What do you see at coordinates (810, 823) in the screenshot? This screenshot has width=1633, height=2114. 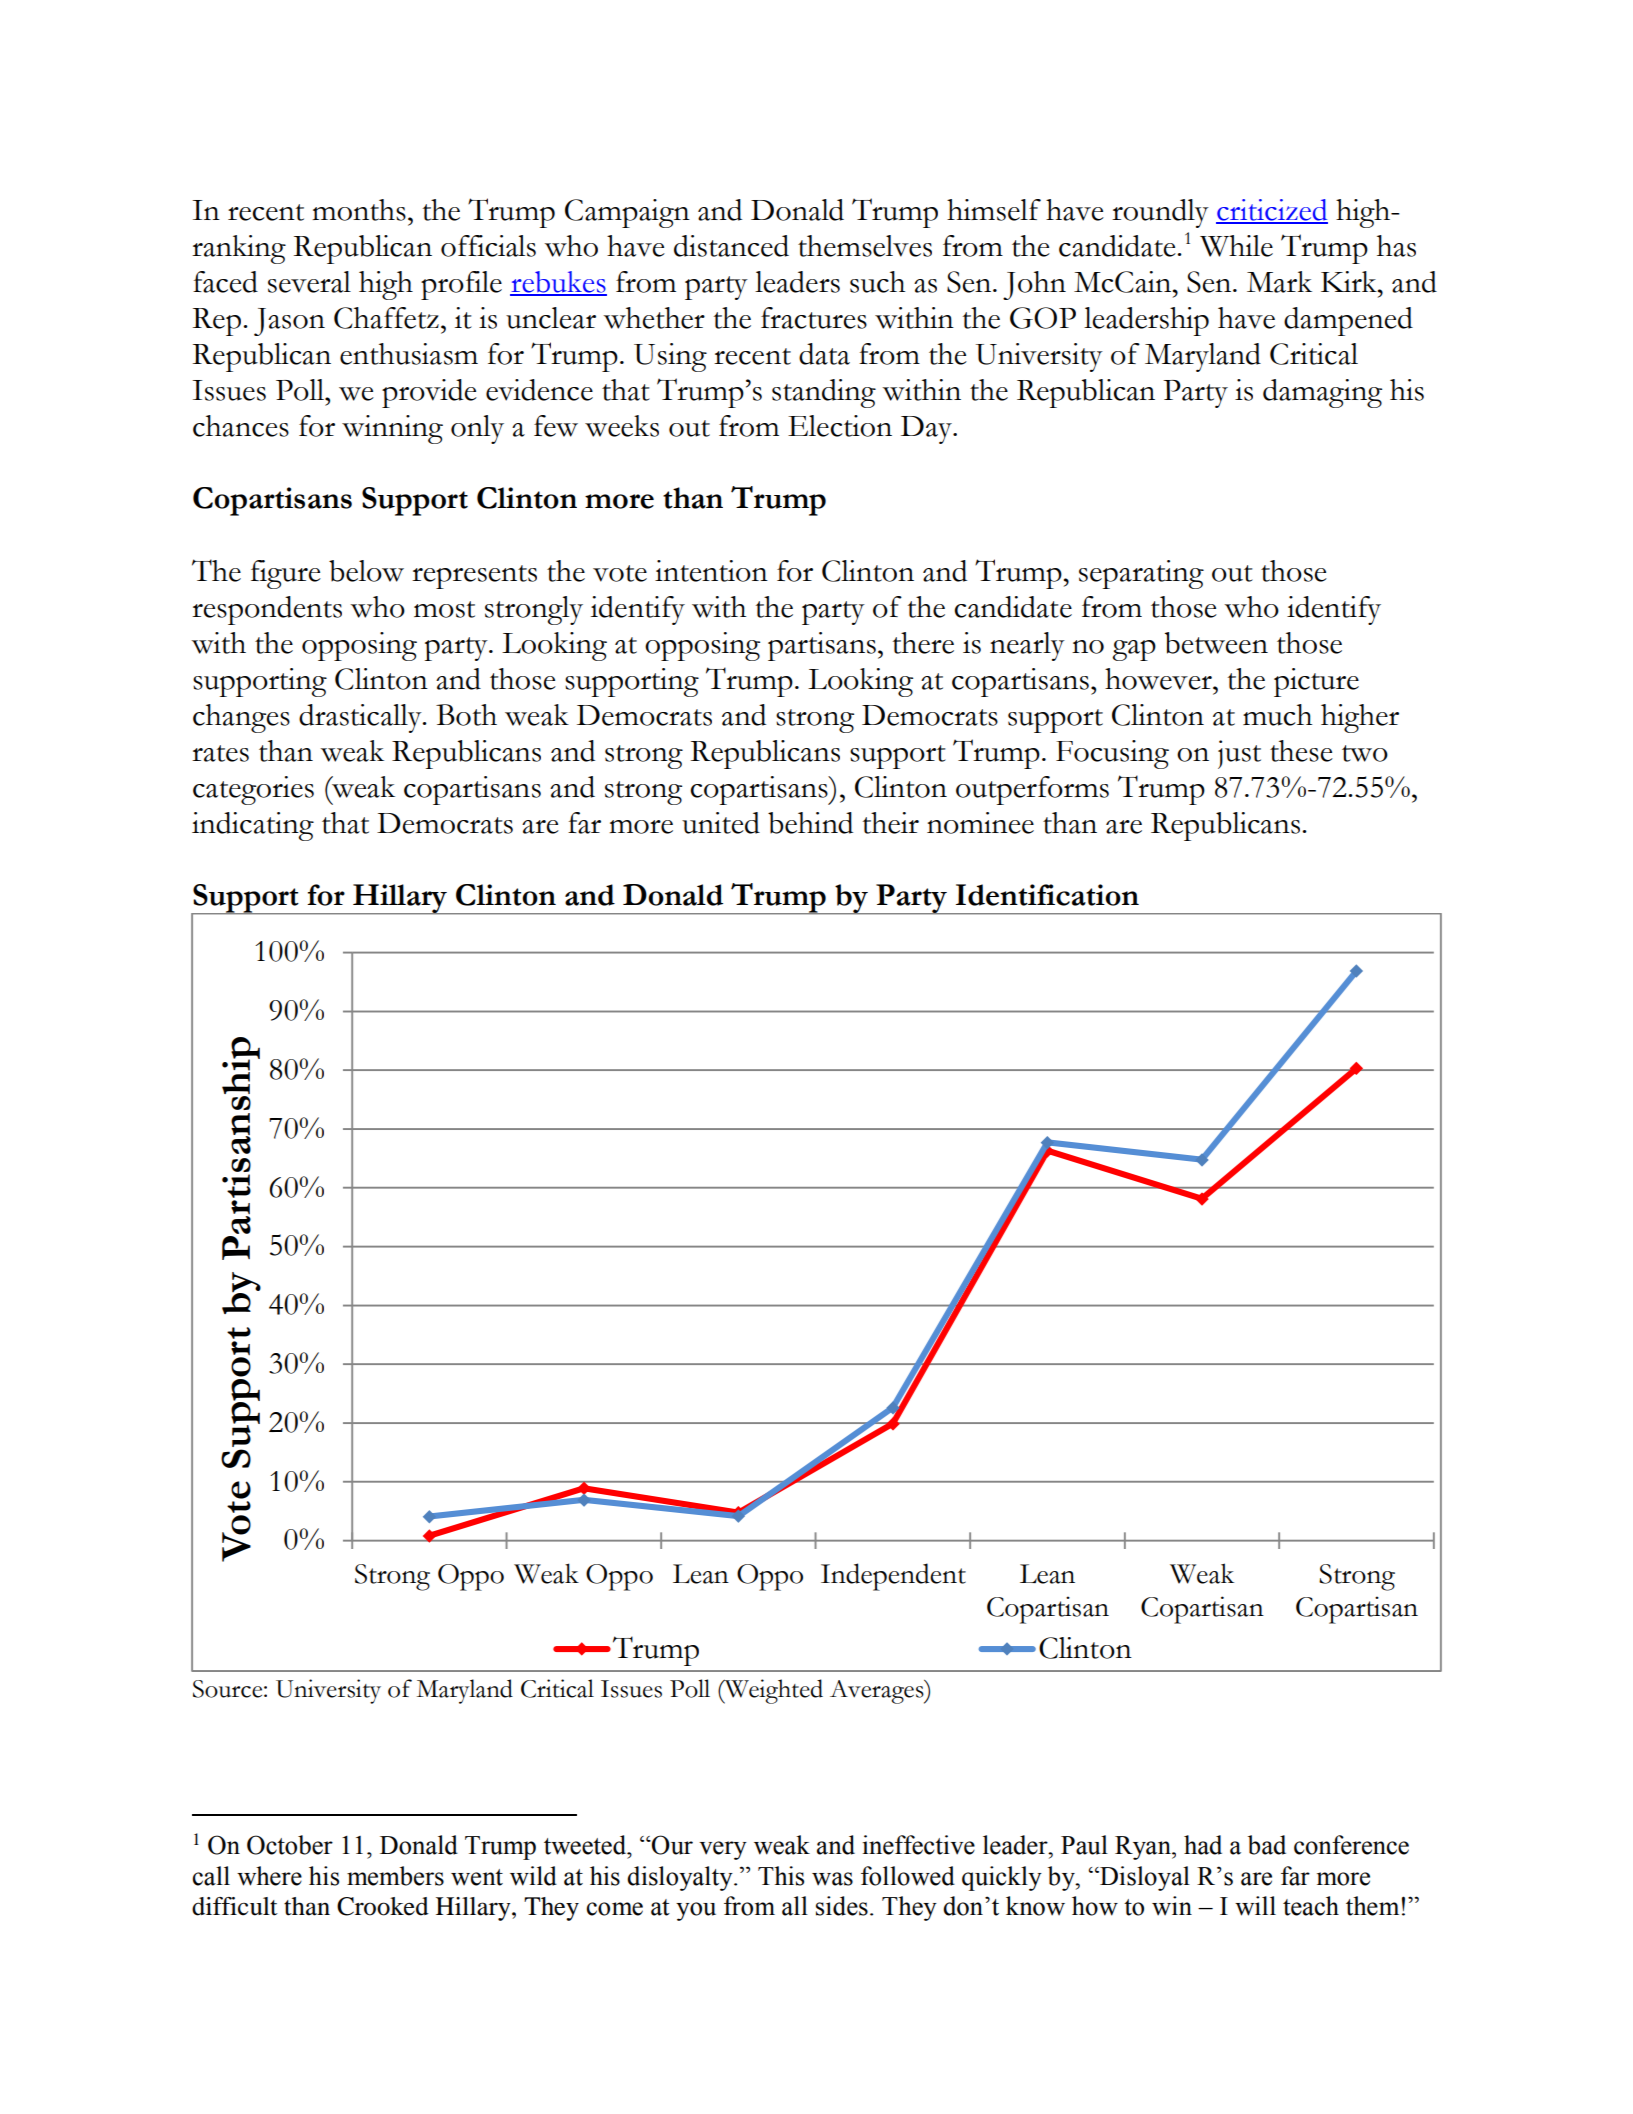 I see `behind` at bounding box center [810, 823].
